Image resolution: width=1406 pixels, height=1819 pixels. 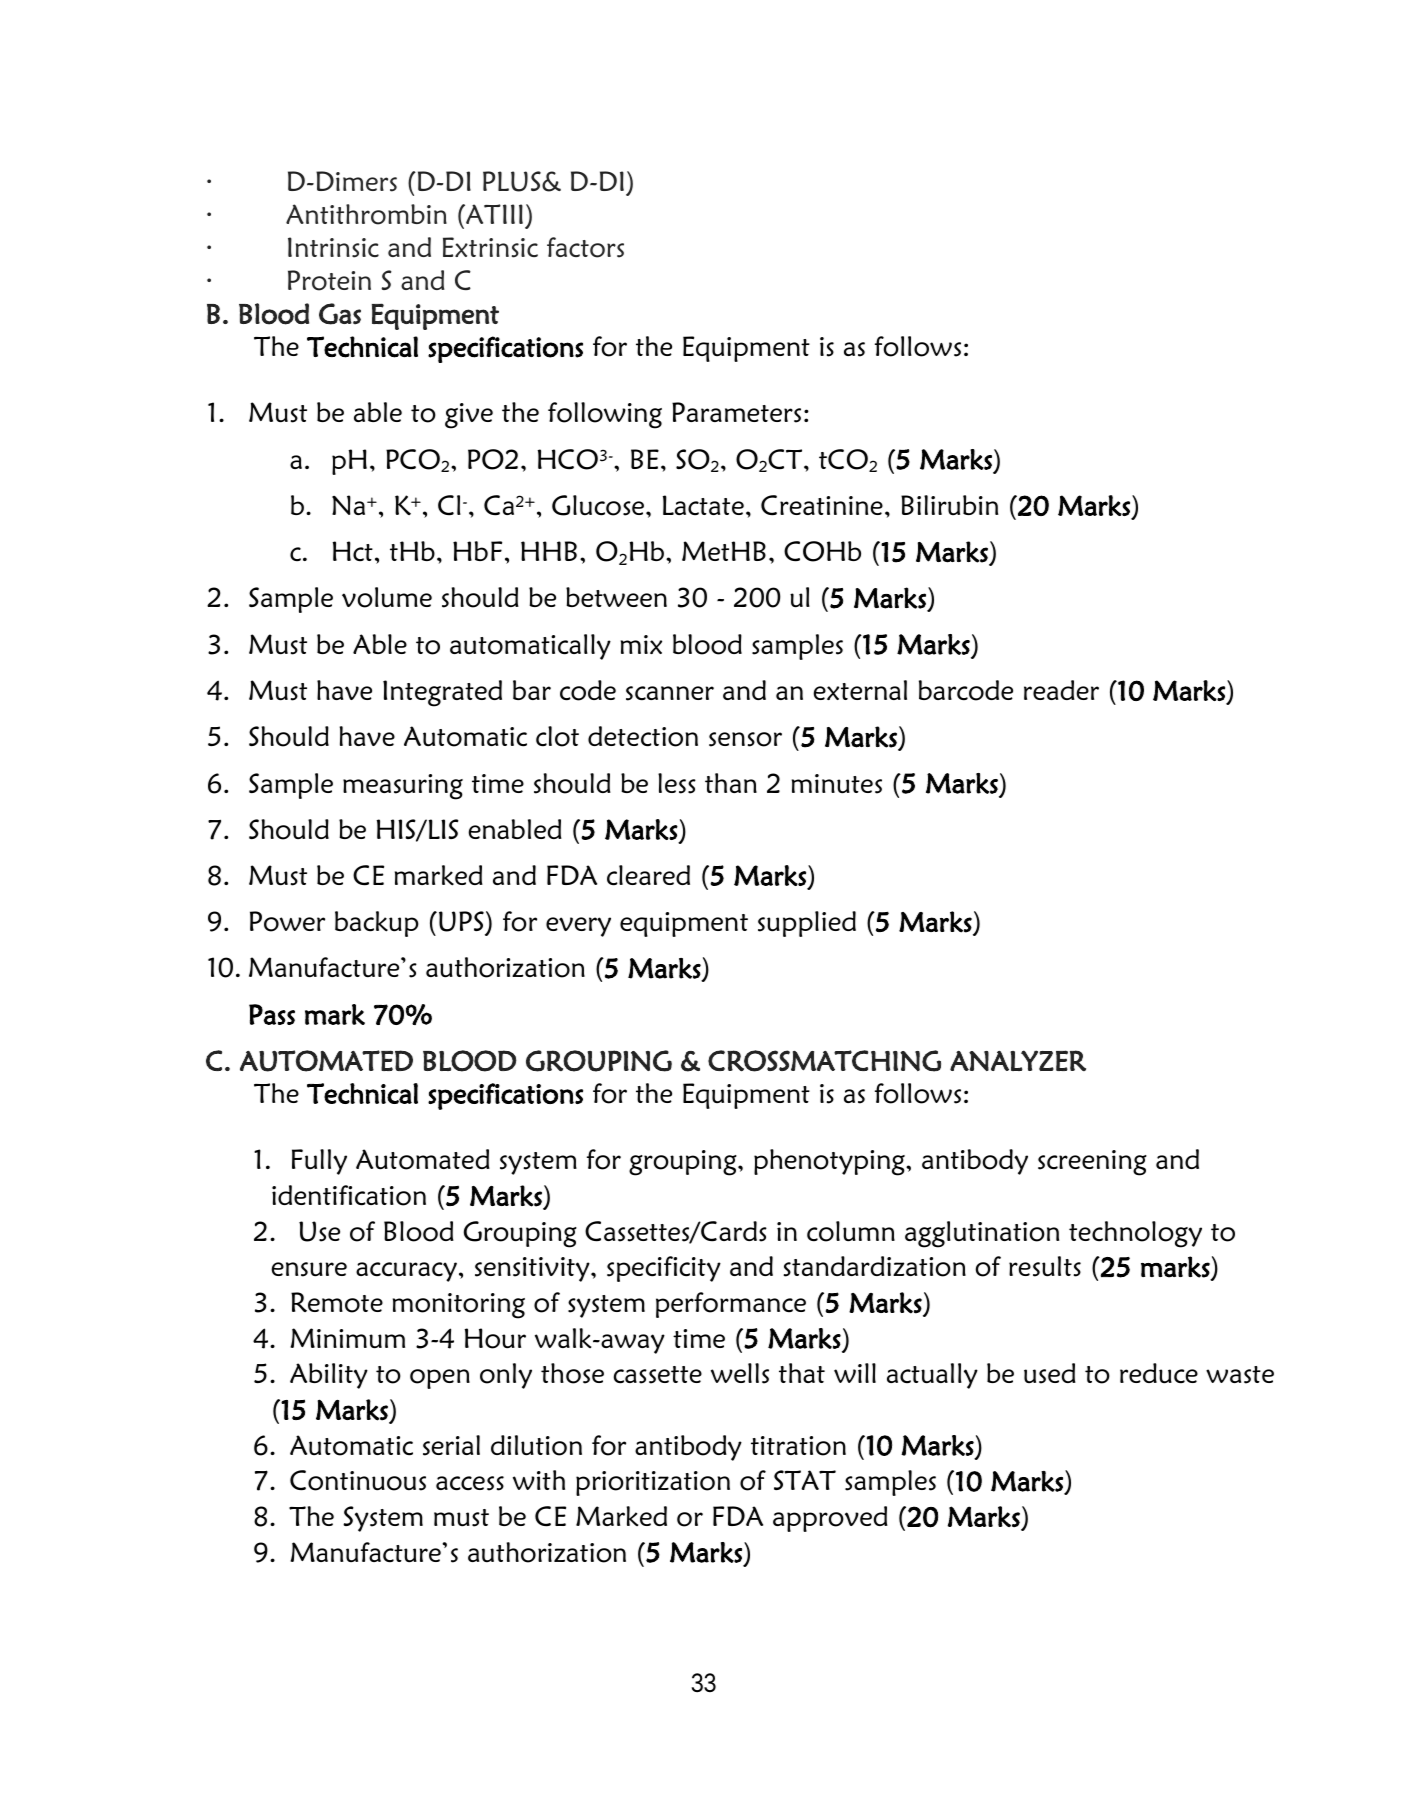 I want to click on identification, so click(x=349, y=1195).
